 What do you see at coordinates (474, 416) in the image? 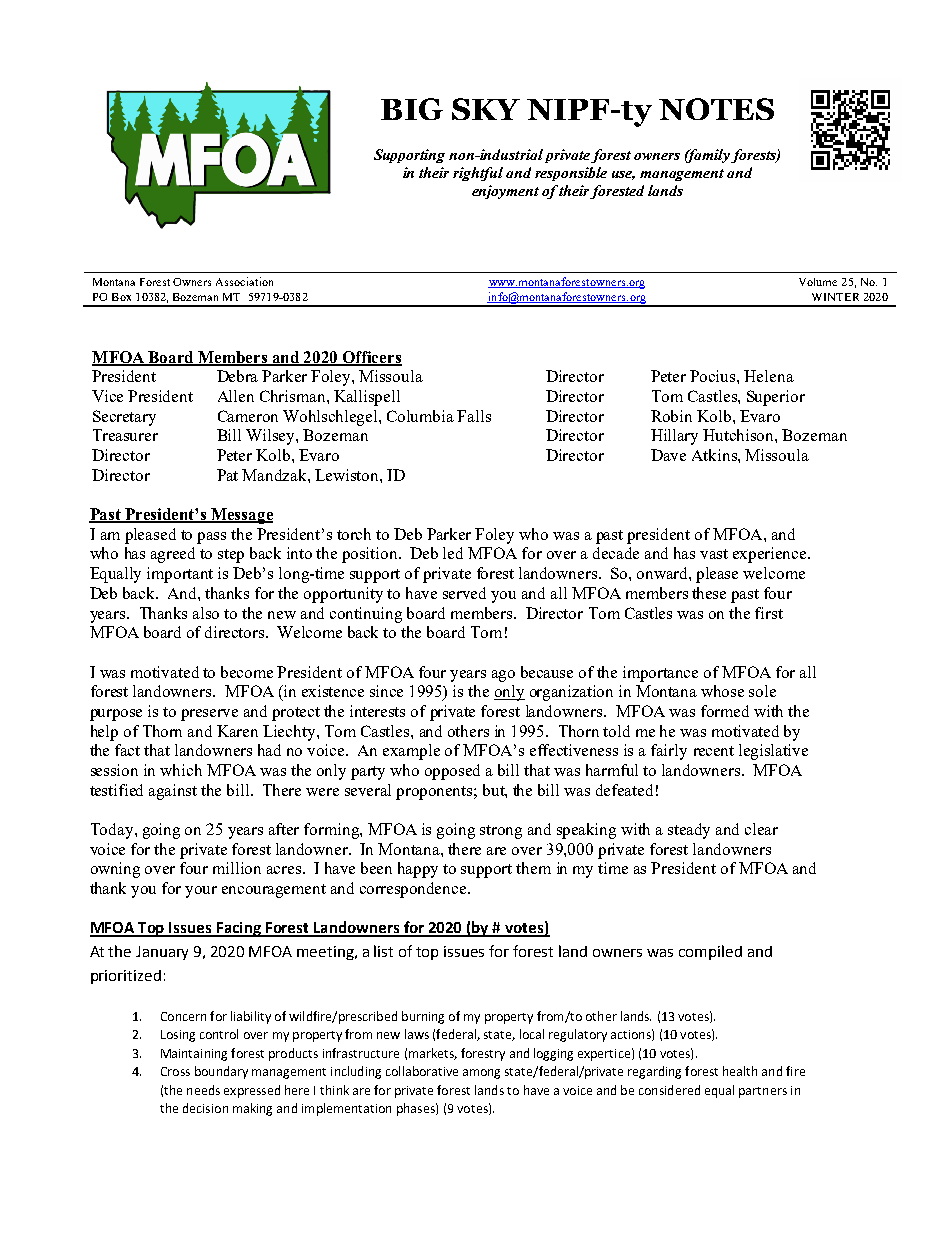
I see `Falls` at bounding box center [474, 416].
